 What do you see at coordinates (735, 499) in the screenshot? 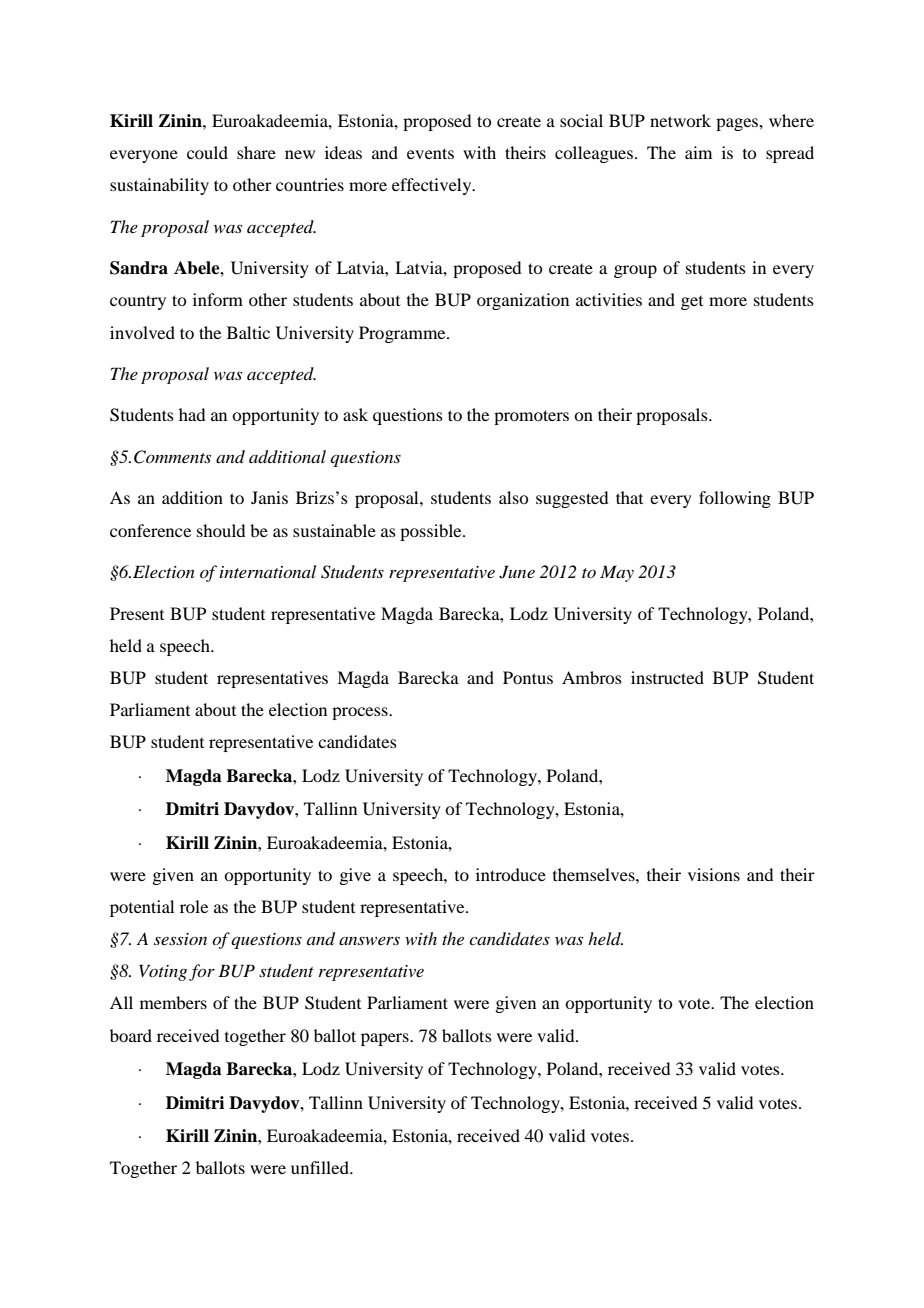
I see `following` at bounding box center [735, 499].
